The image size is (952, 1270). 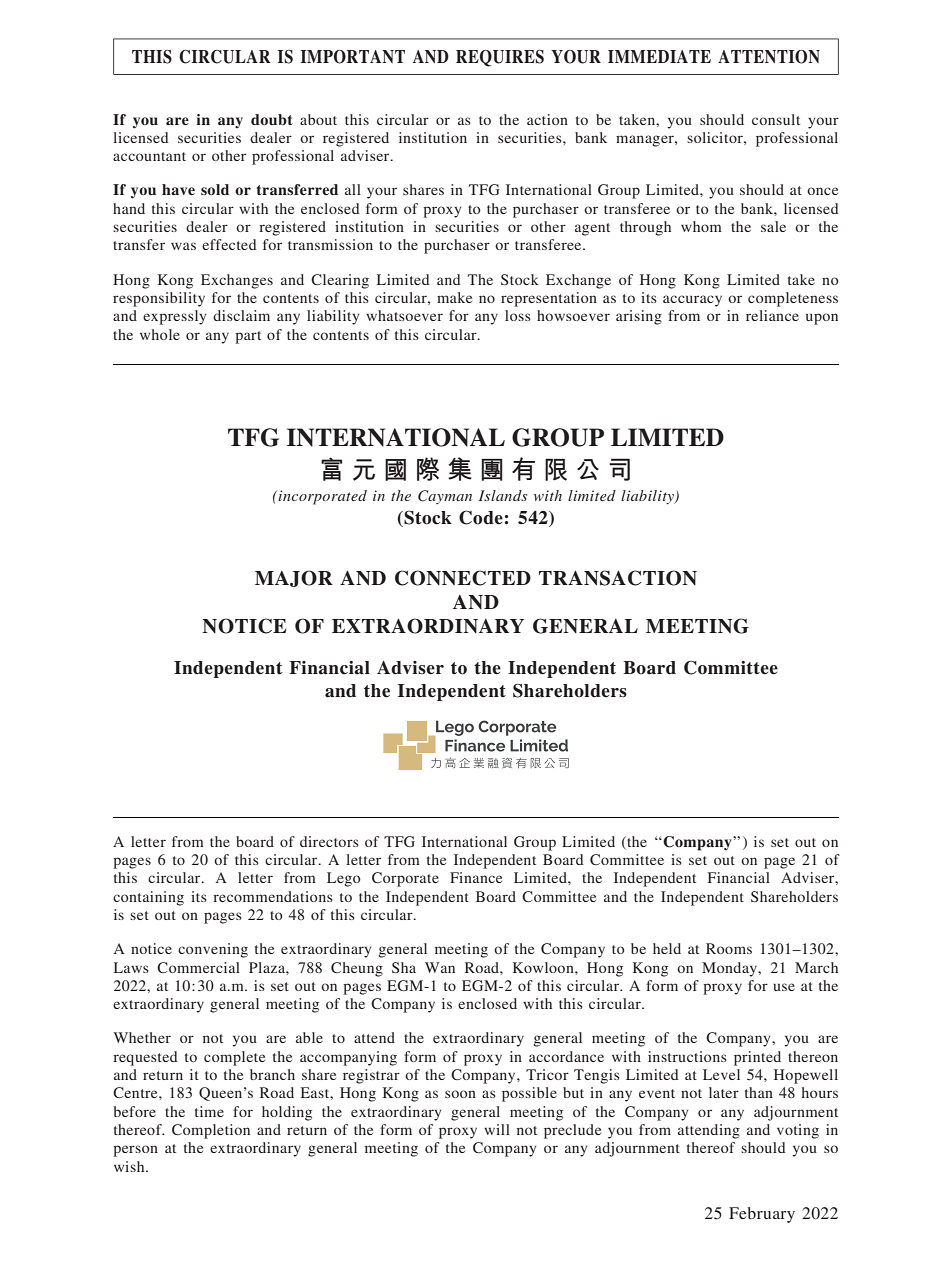 What do you see at coordinates (476, 877) in the screenshot?
I see `Finance` at bounding box center [476, 877].
